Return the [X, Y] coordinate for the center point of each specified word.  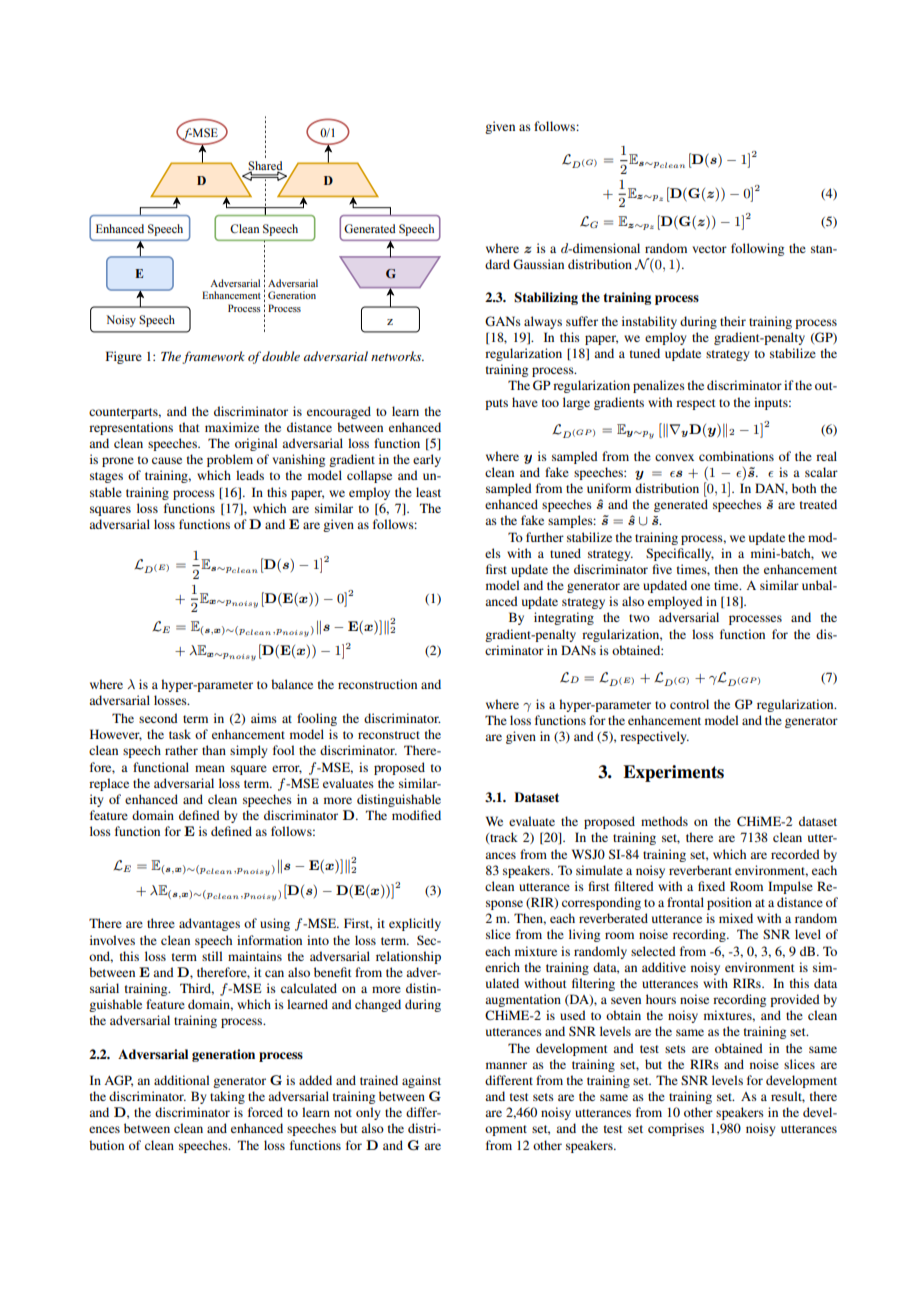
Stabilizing [546, 298]
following [757, 249]
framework [213, 357]
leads [250, 475]
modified [416, 815]
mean [210, 768]
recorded [795, 854]
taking [227, 1097]
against [421, 1081]
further [545, 537]
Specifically [680, 554]
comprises [676, 1129]
